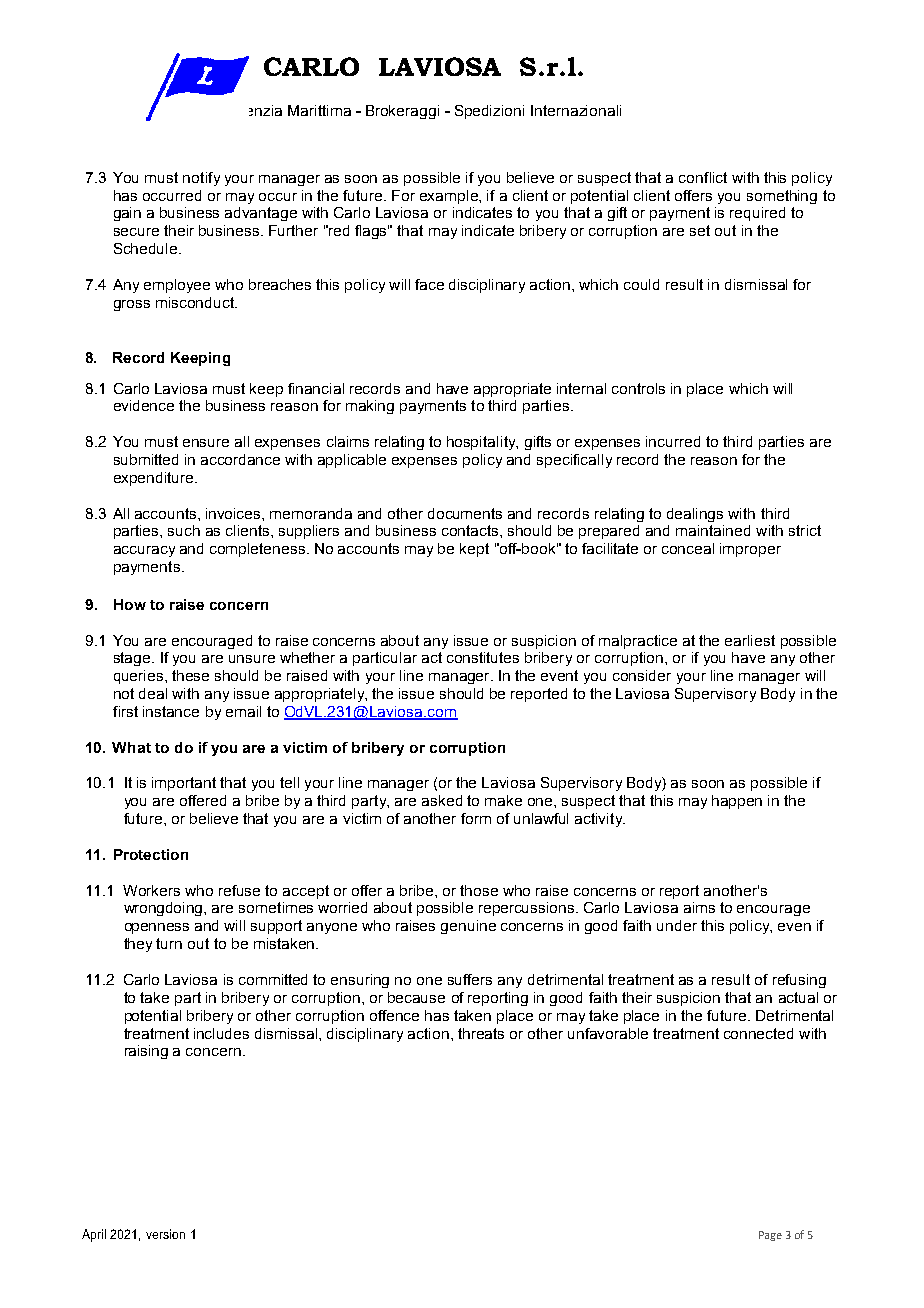 The image size is (924, 1308). I want to click on consider, so click(642, 675).
